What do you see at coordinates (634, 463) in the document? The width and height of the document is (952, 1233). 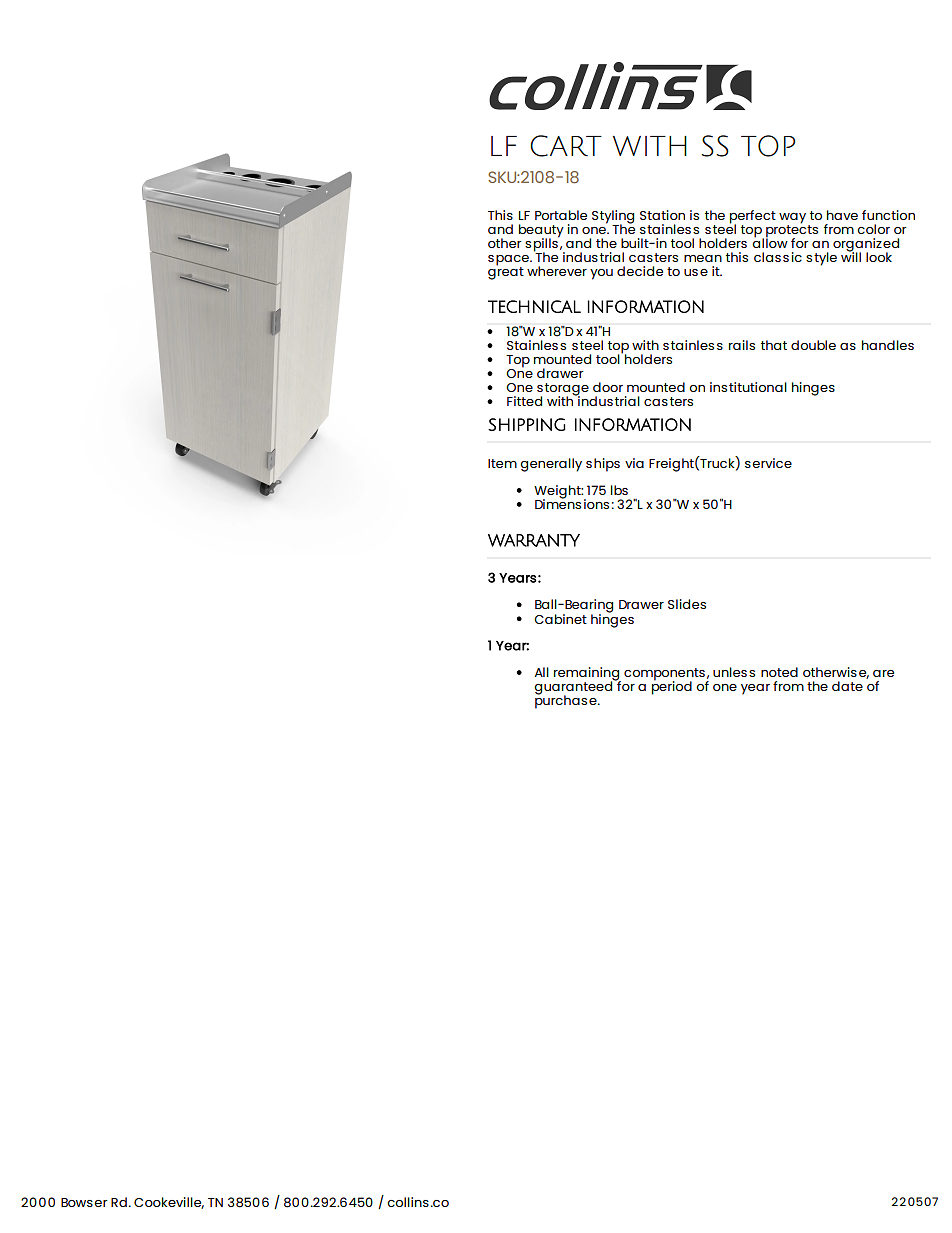 I see `via` at bounding box center [634, 463].
